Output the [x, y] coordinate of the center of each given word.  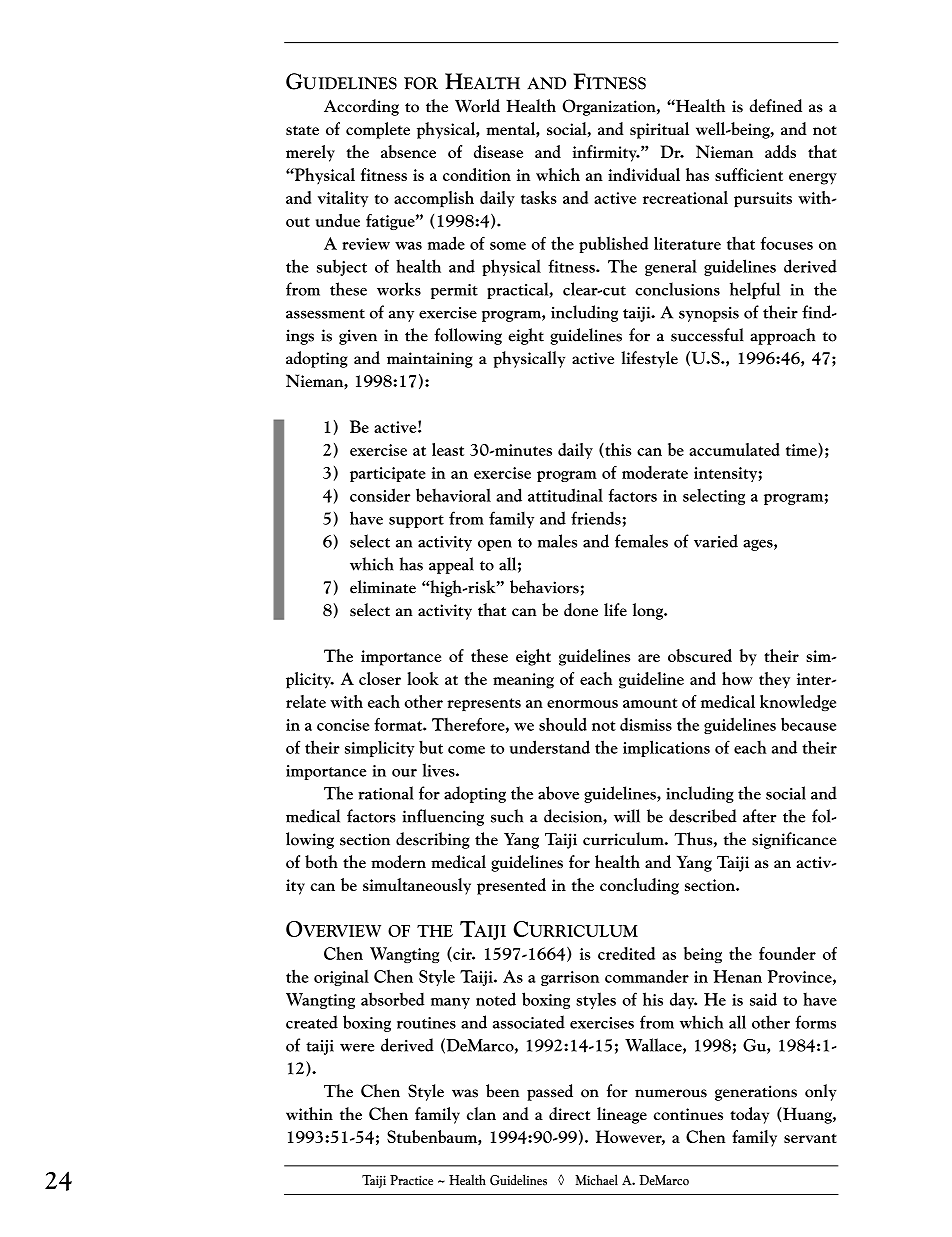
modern [398, 861]
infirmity [606, 153]
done [581, 610]
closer [380, 678]
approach [782, 336]
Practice [411, 1180]
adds [780, 151]
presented [511, 886]
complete [378, 130]
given [358, 337]
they [774, 680]
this [617, 450]
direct [569, 1113]
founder [787, 953]
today [749, 1115]
